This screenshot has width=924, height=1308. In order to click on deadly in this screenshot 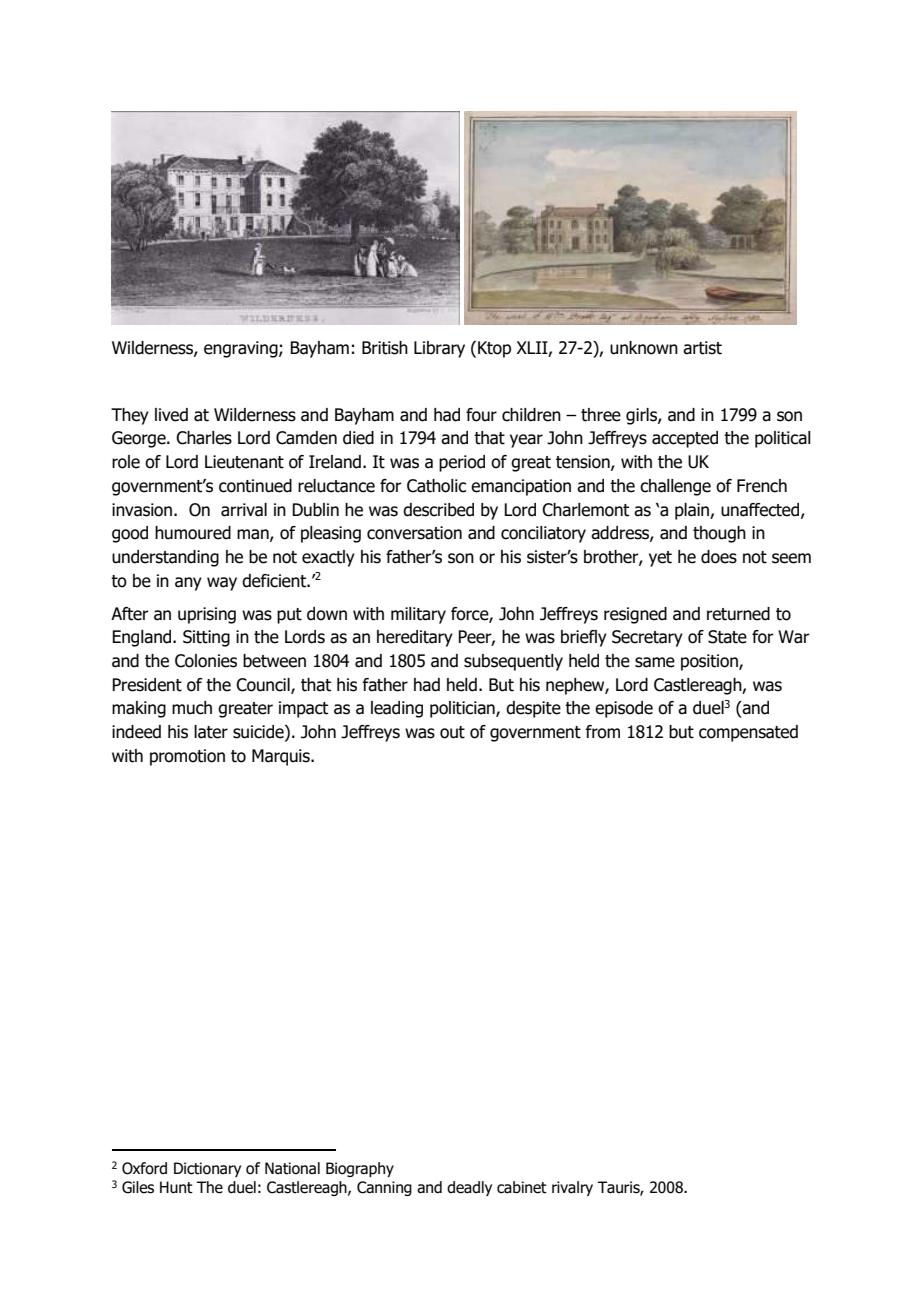, I will do `click(469, 1188)`.
